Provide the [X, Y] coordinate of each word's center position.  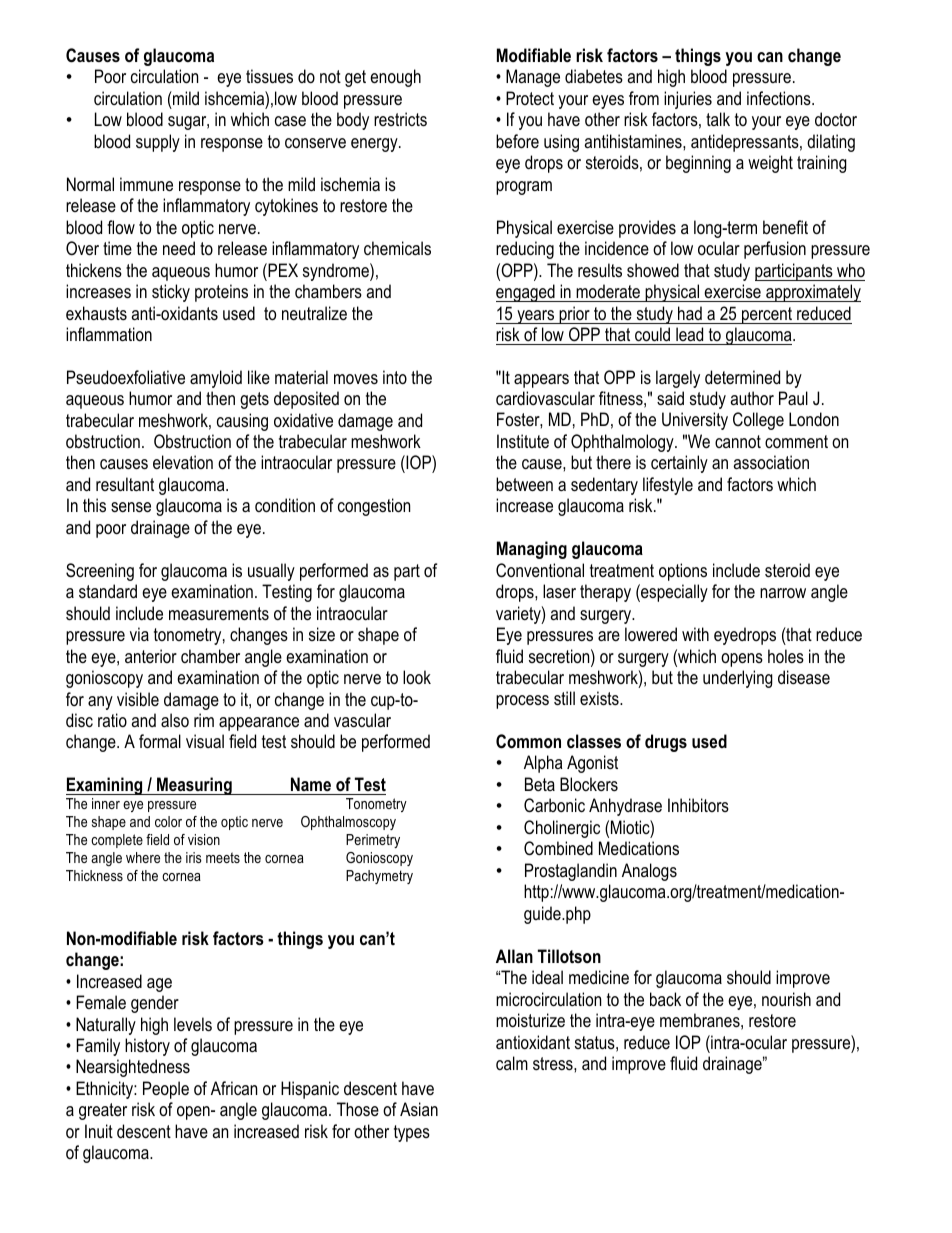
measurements [219, 614]
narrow [783, 593]
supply [158, 143]
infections [780, 98]
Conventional [540, 570]
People [166, 1090]
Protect [530, 98]
